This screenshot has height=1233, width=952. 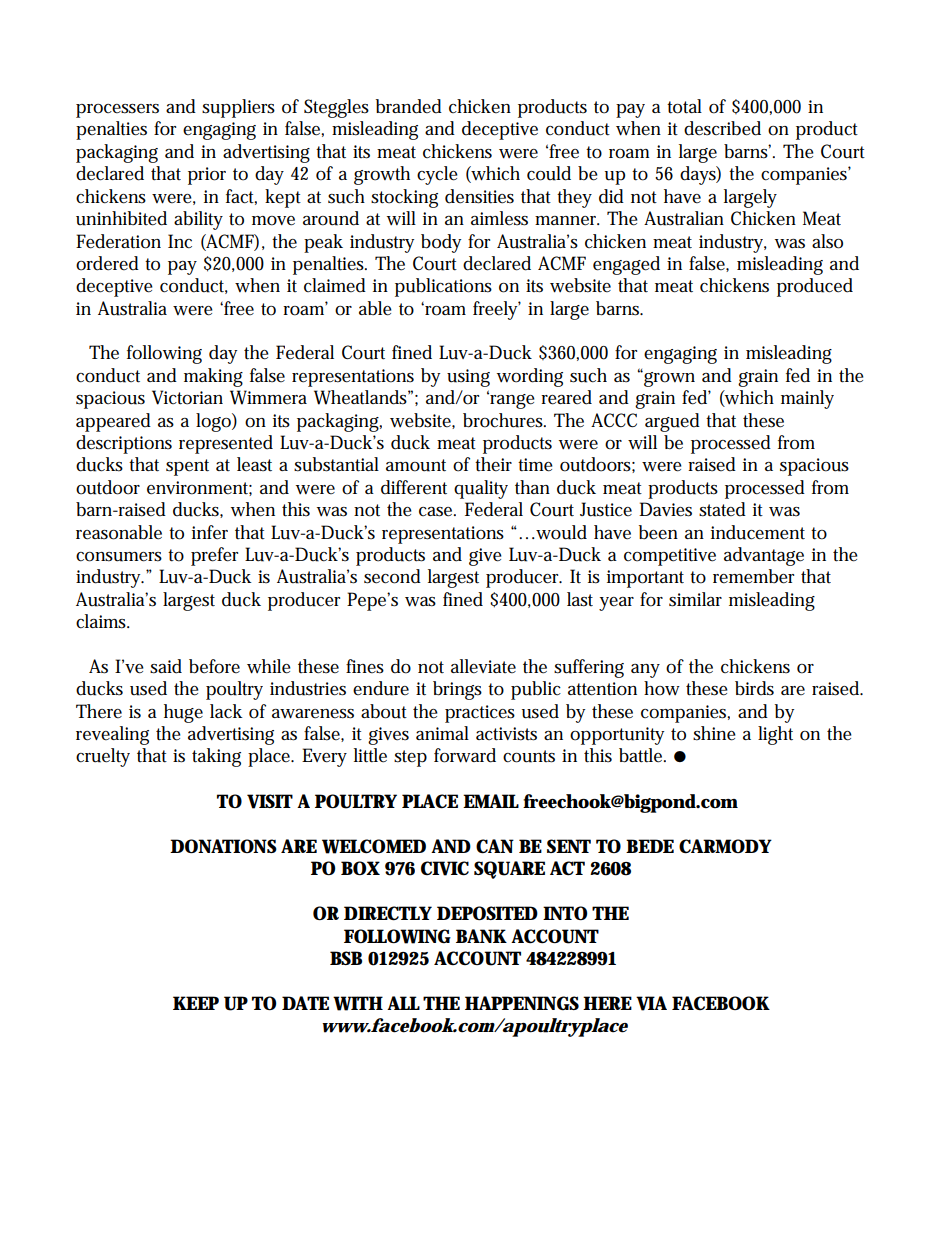 I want to click on suppliers, so click(x=238, y=108).
